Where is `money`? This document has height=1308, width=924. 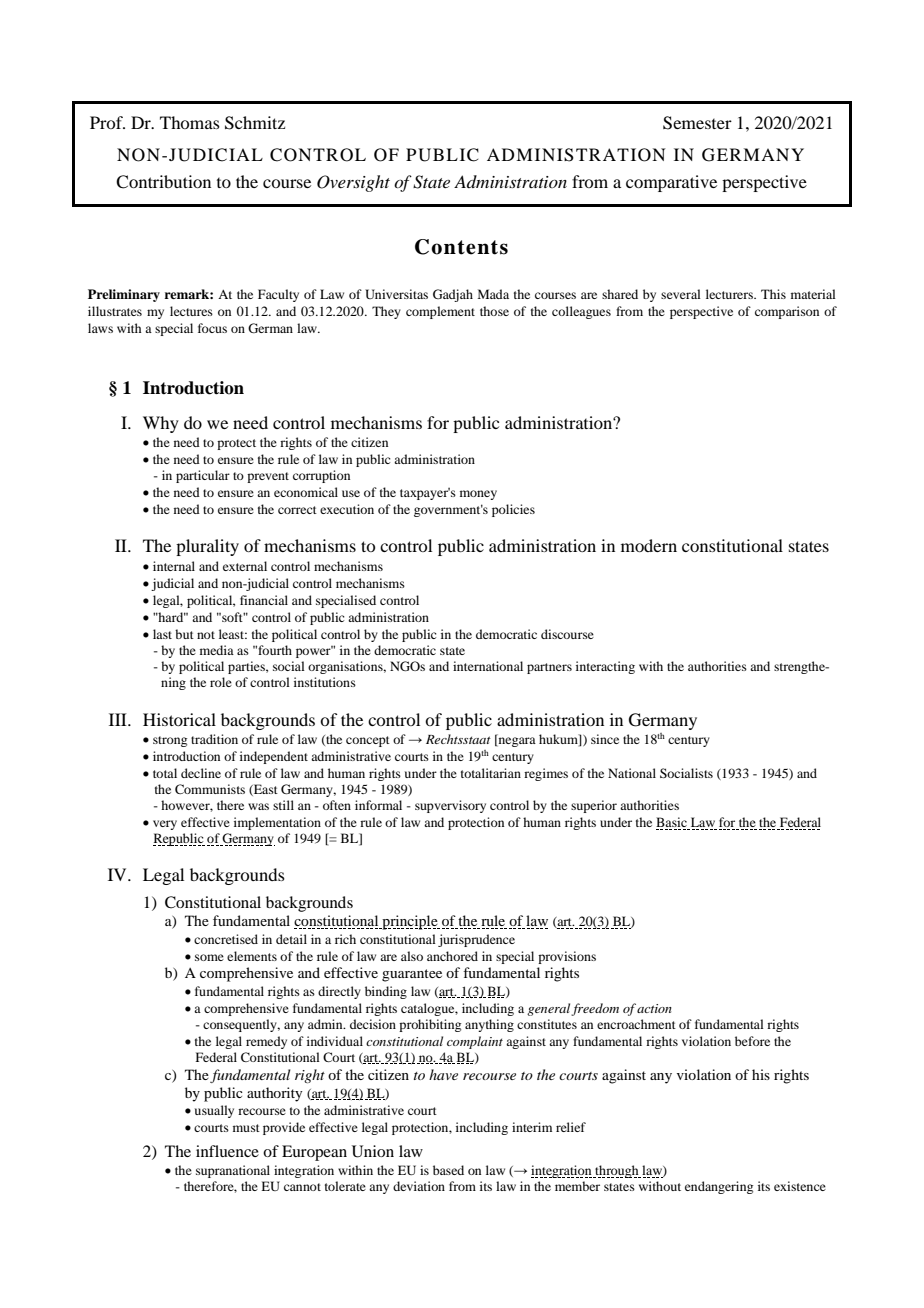
money is located at coordinates (478, 495).
